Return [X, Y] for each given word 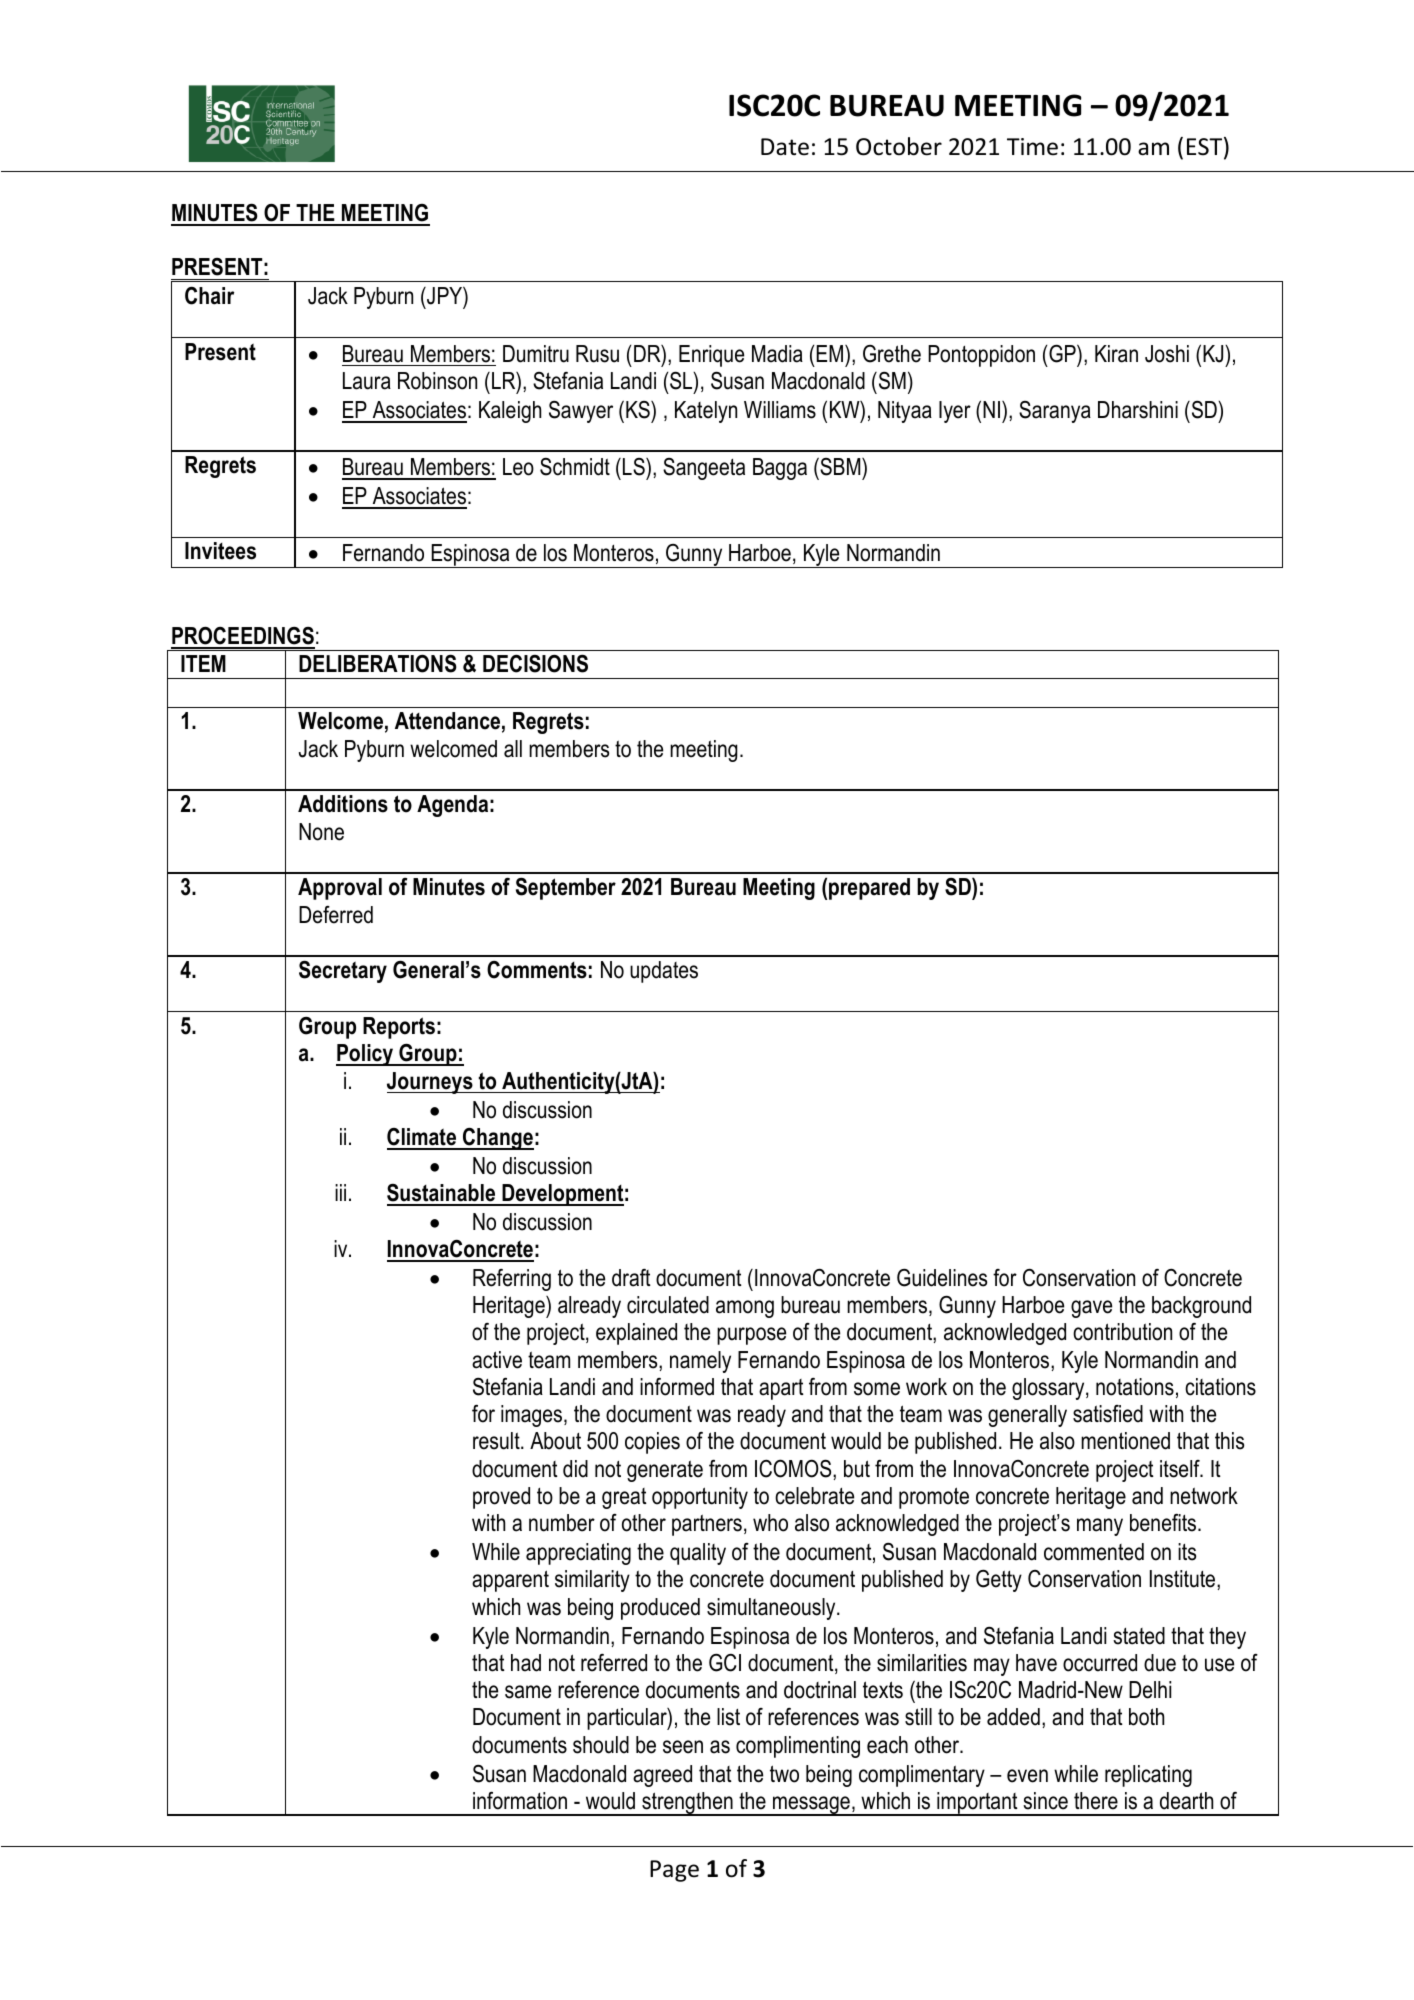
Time [1032, 147]
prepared [869, 889]
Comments [537, 970]
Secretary [343, 971]
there [1096, 1801]
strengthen [687, 1804]
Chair [209, 296]
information [520, 1801]
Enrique [711, 356]
